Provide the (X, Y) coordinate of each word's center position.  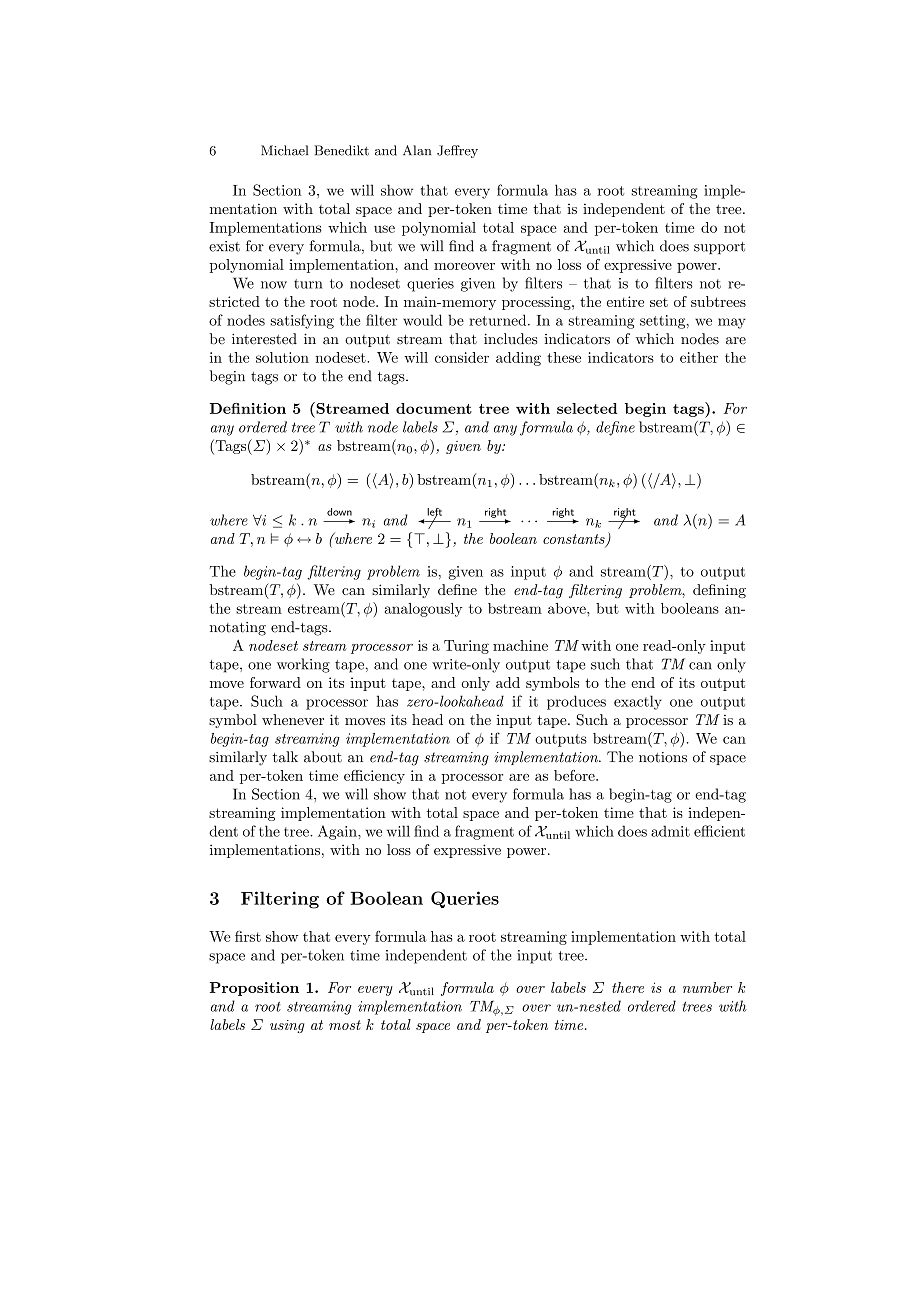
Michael (284, 150)
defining (719, 591)
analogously (423, 610)
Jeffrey (457, 151)
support (719, 248)
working (303, 665)
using (287, 1026)
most (345, 1025)
